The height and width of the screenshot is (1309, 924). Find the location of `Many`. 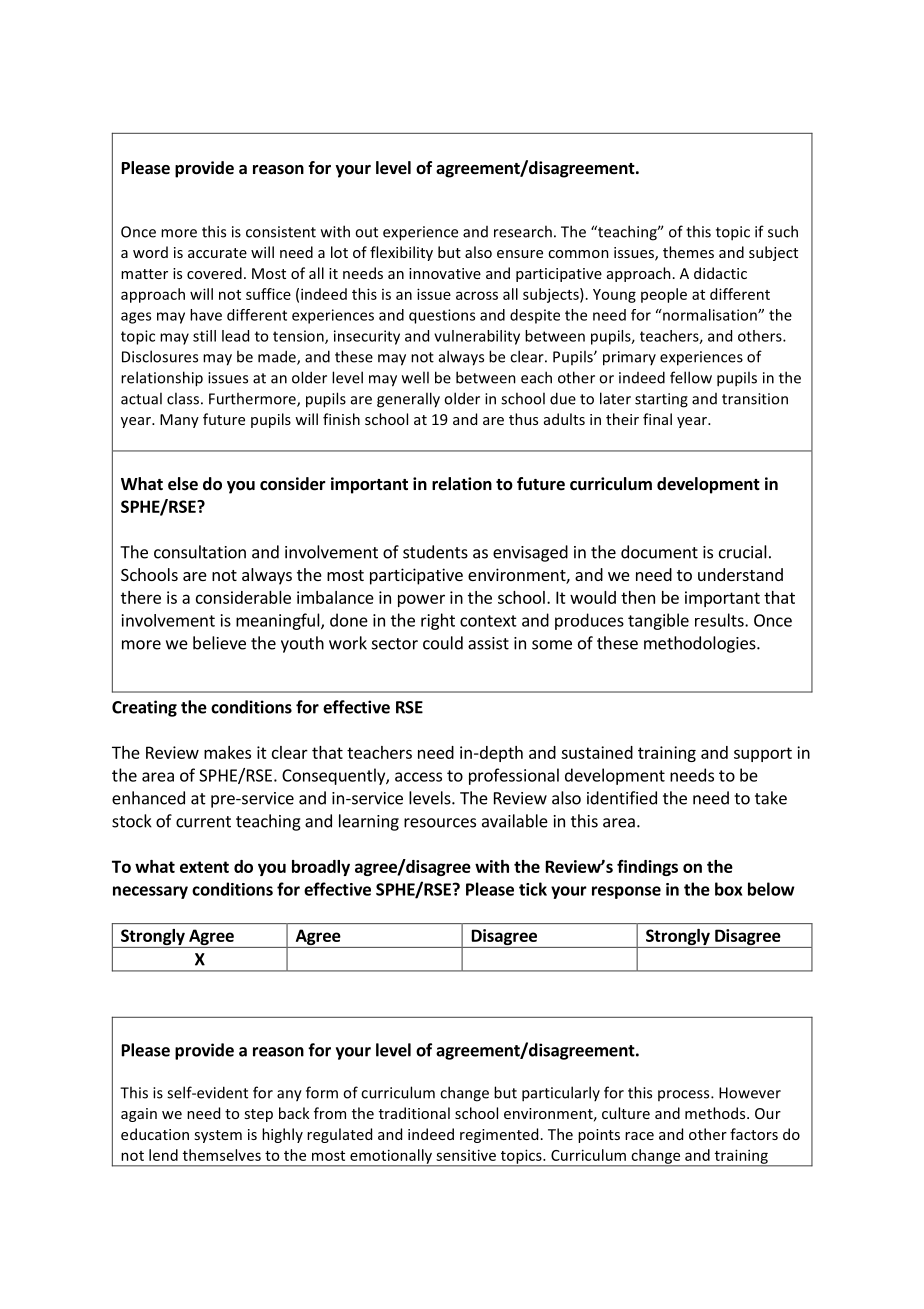

Many is located at coordinates (179, 421).
